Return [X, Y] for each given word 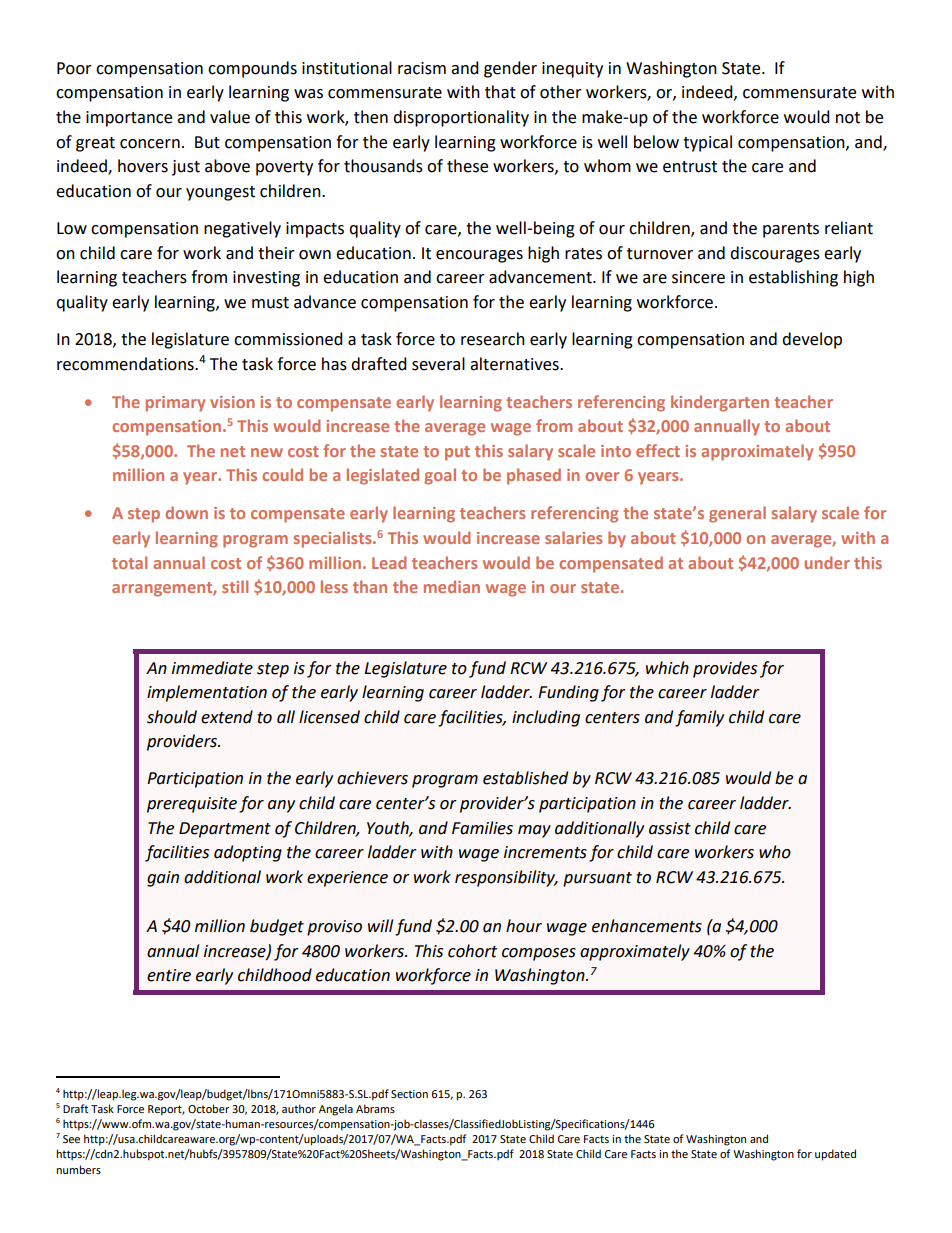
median [452, 586]
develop [812, 340]
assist [670, 828]
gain [163, 879]
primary [175, 404]
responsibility [506, 878]
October [208, 1108]
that [500, 92]
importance [129, 119]
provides [725, 669]
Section [409, 1094]
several [438, 364]
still [235, 586]
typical [707, 143]
